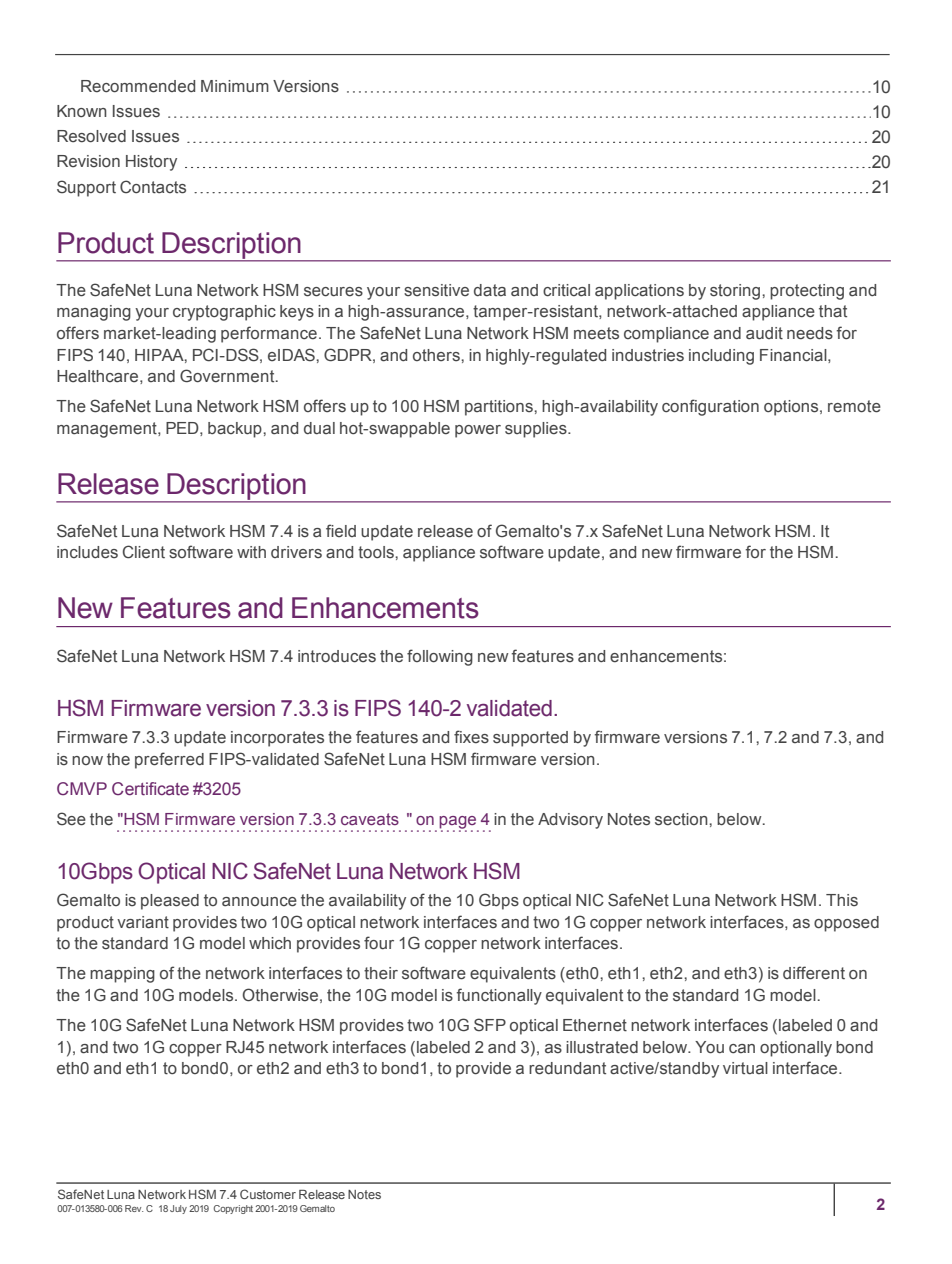 The width and height of the screenshot is (952, 1264). I want to click on redundant, so click(567, 1068).
